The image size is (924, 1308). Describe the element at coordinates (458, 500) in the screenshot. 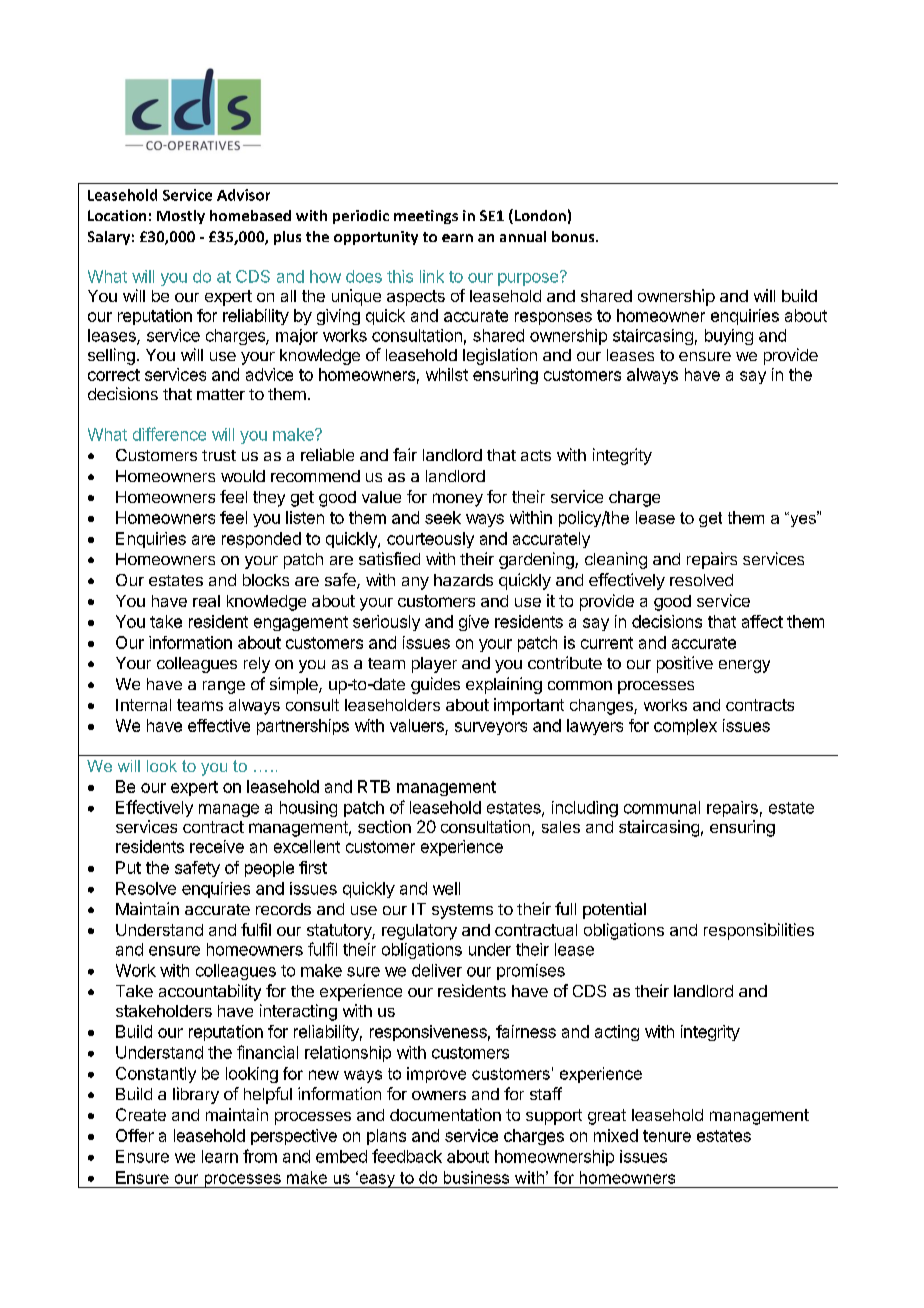

I see `money` at that location.
